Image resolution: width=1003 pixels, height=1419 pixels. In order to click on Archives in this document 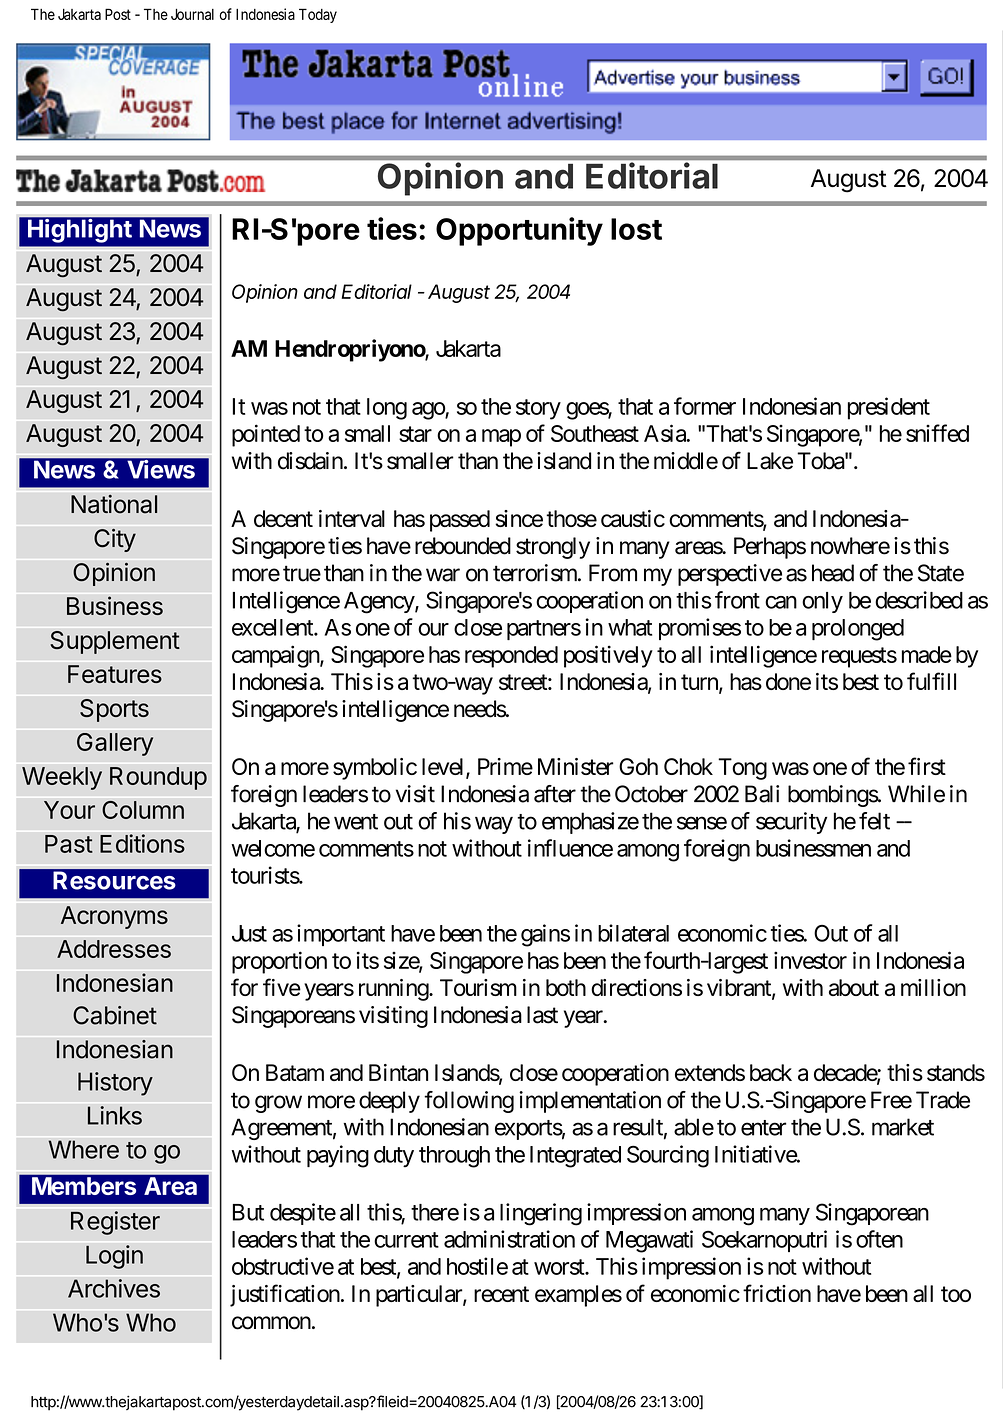, I will do `click(114, 1288)`.
